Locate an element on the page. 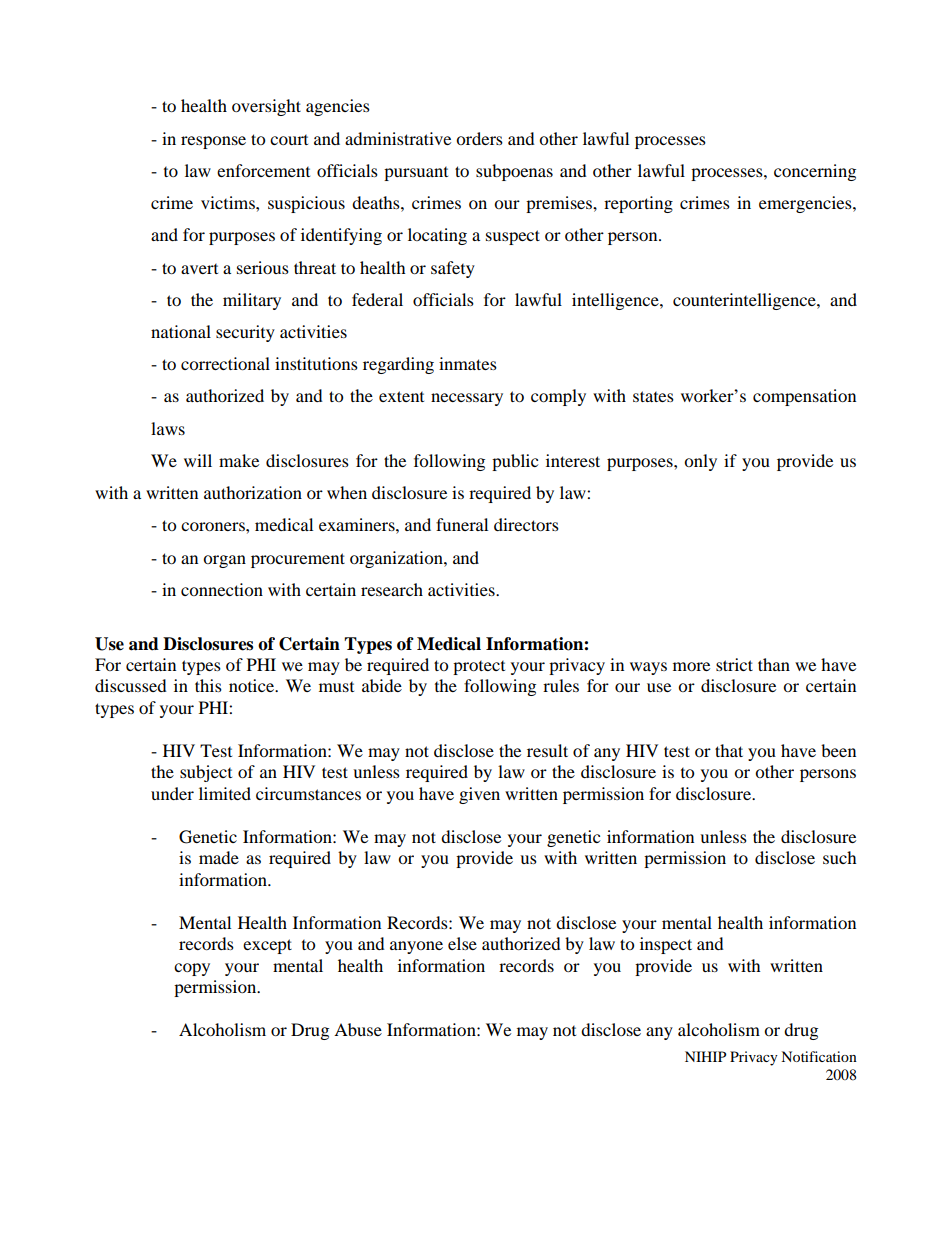 This page has width=952, height=1233. response is located at coordinates (213, 142).
